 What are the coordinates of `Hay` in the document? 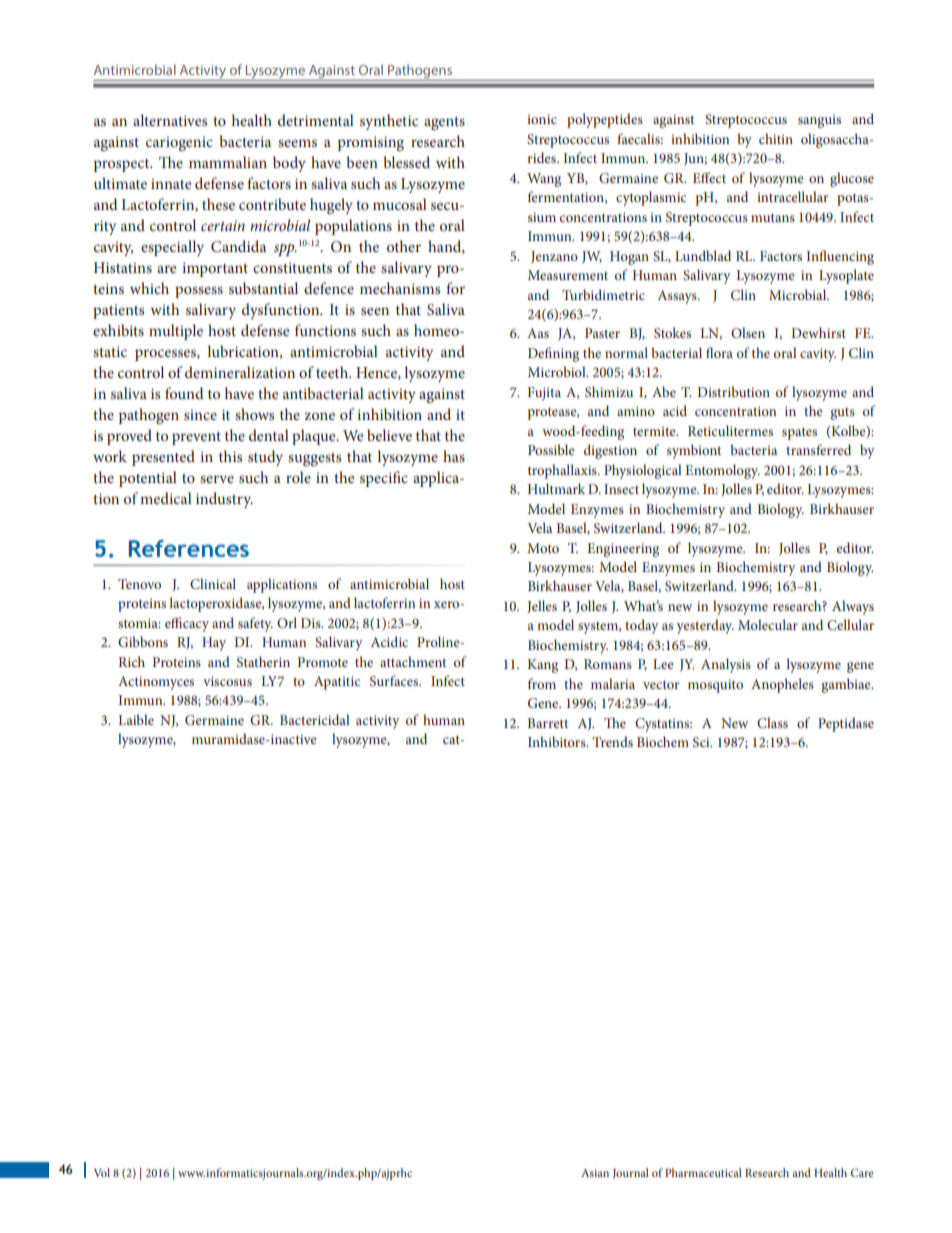 It's located at (214, 644).
